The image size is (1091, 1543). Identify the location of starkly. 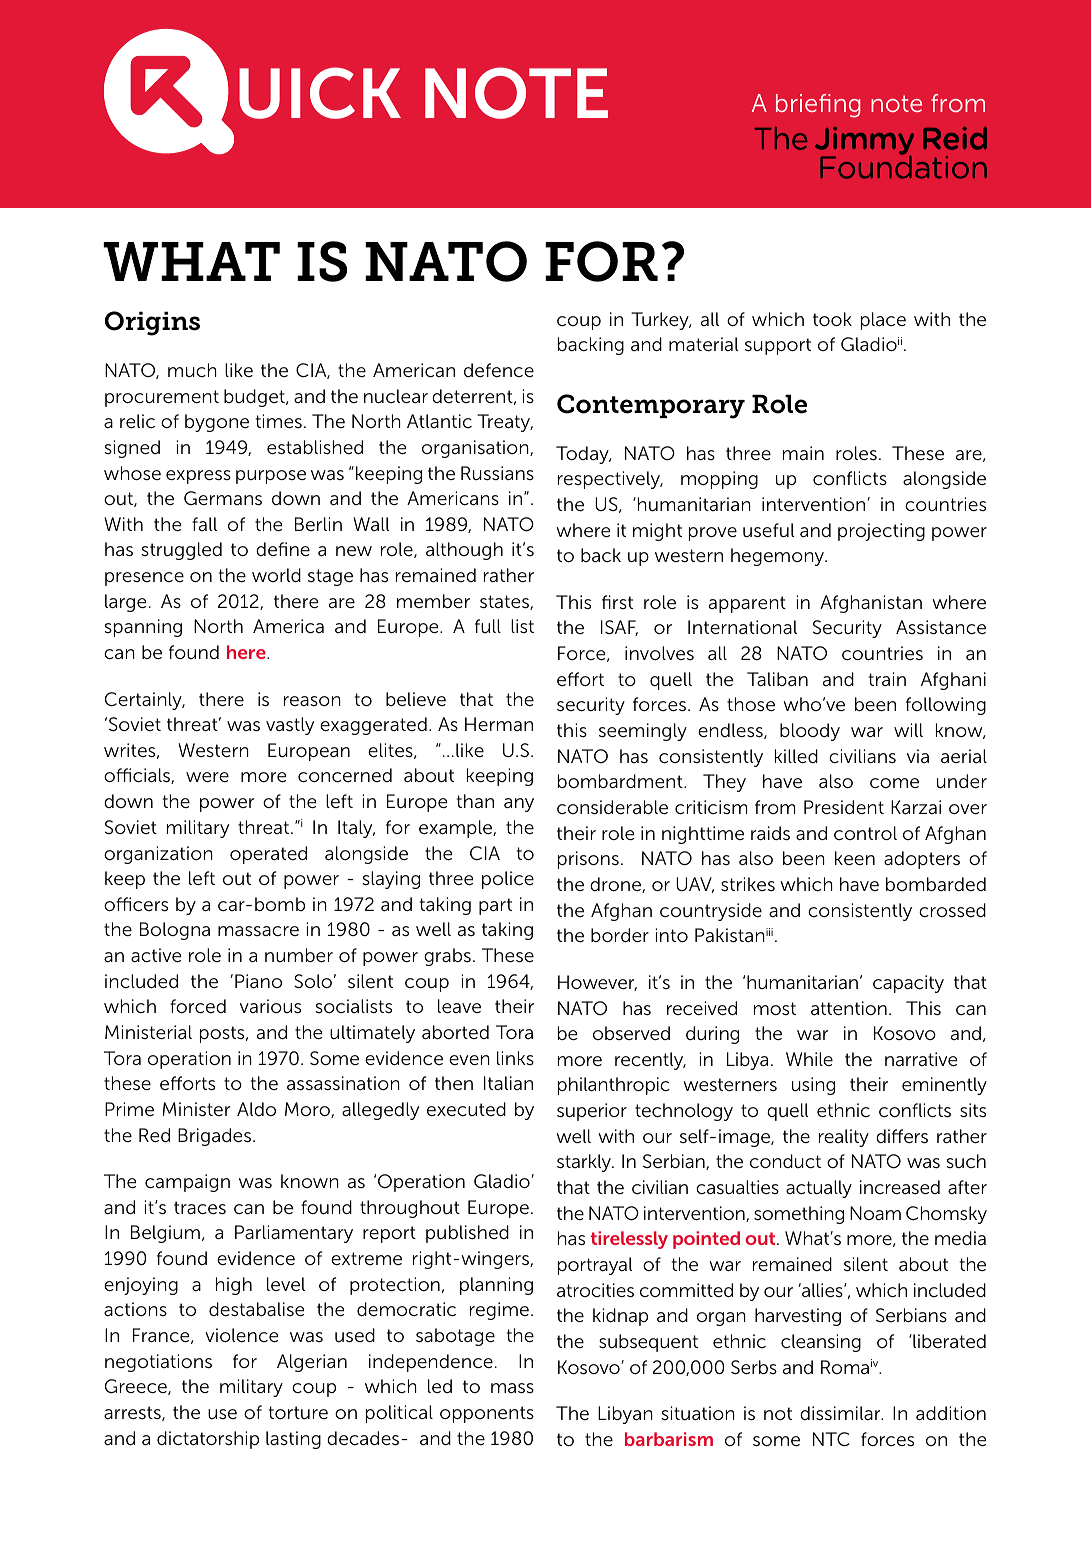
(585, 1163).
